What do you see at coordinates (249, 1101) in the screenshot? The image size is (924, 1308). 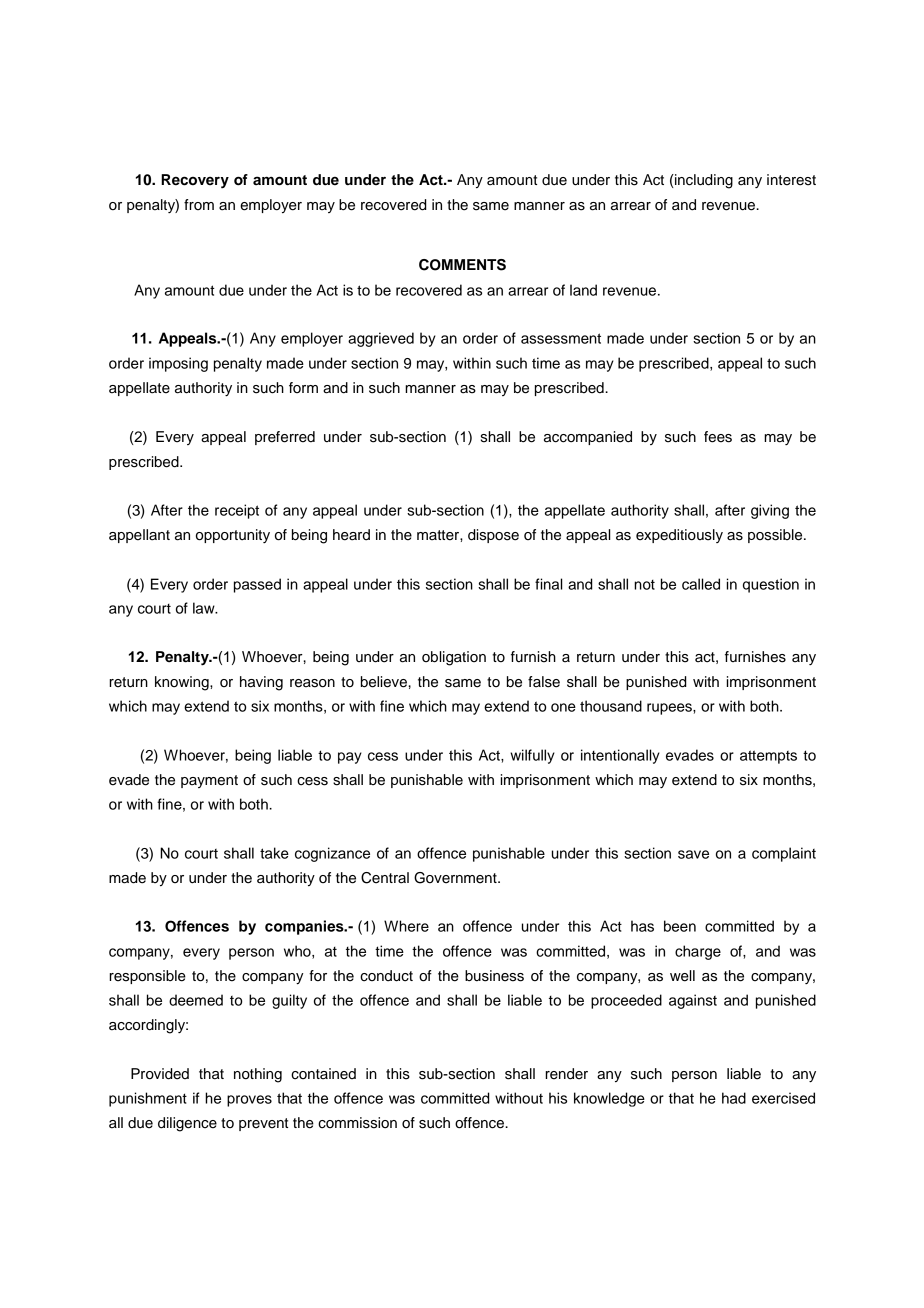 I see `proves` at bounding box center [249, 1101].
